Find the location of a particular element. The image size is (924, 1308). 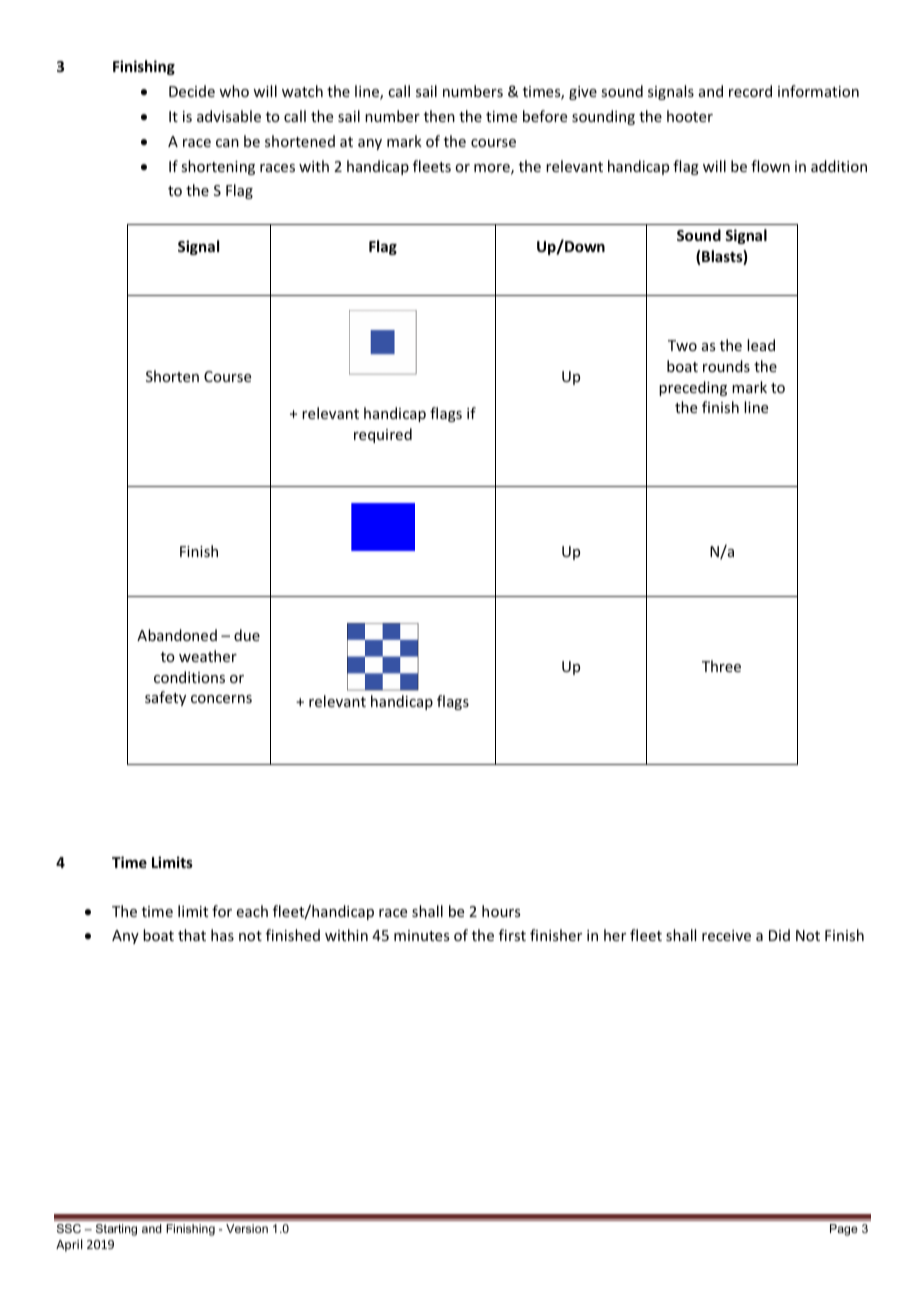

that is located at coordinates (192, 935).
